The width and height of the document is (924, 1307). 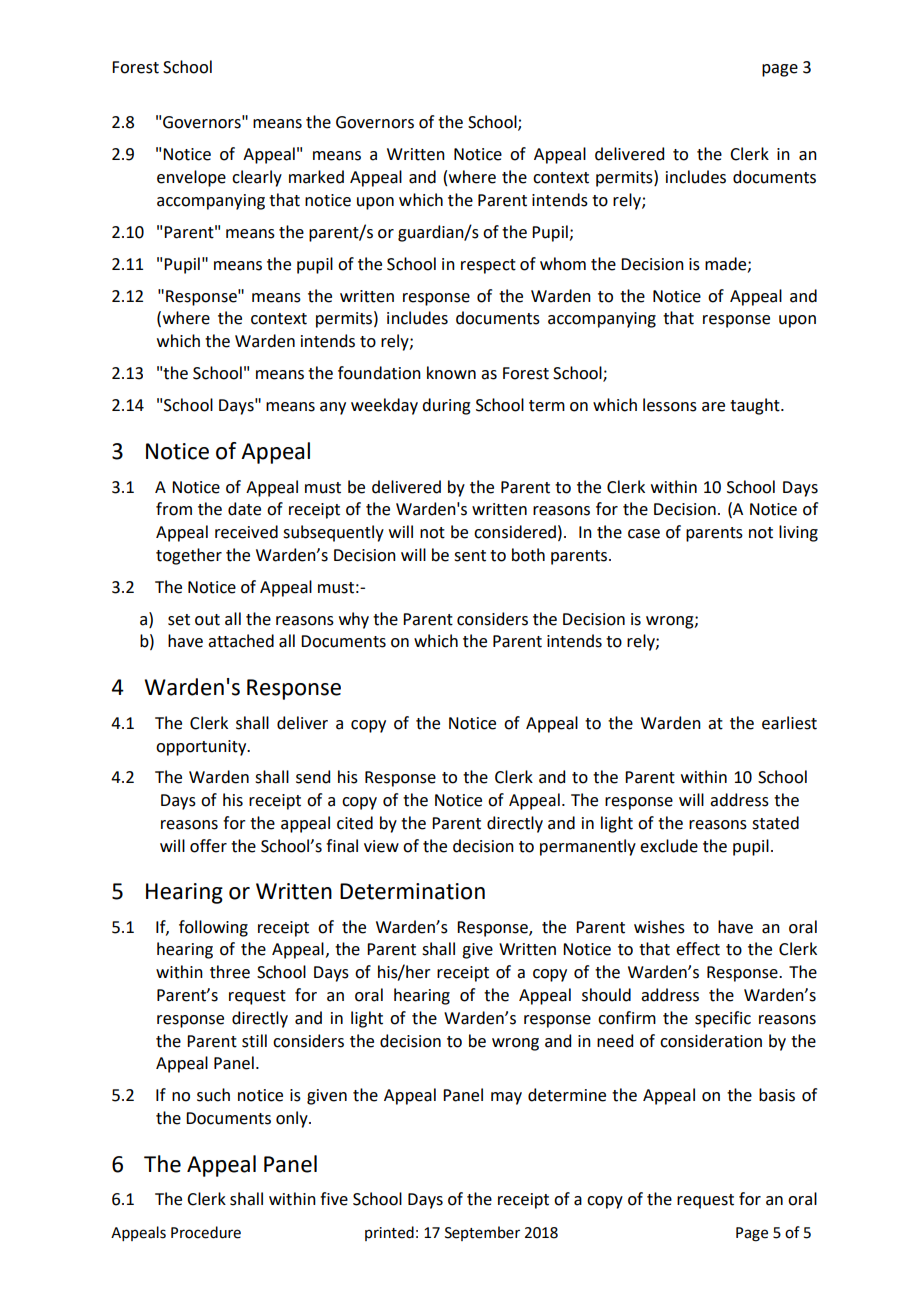 I want to click on sent, so click(x=470, y=556).
